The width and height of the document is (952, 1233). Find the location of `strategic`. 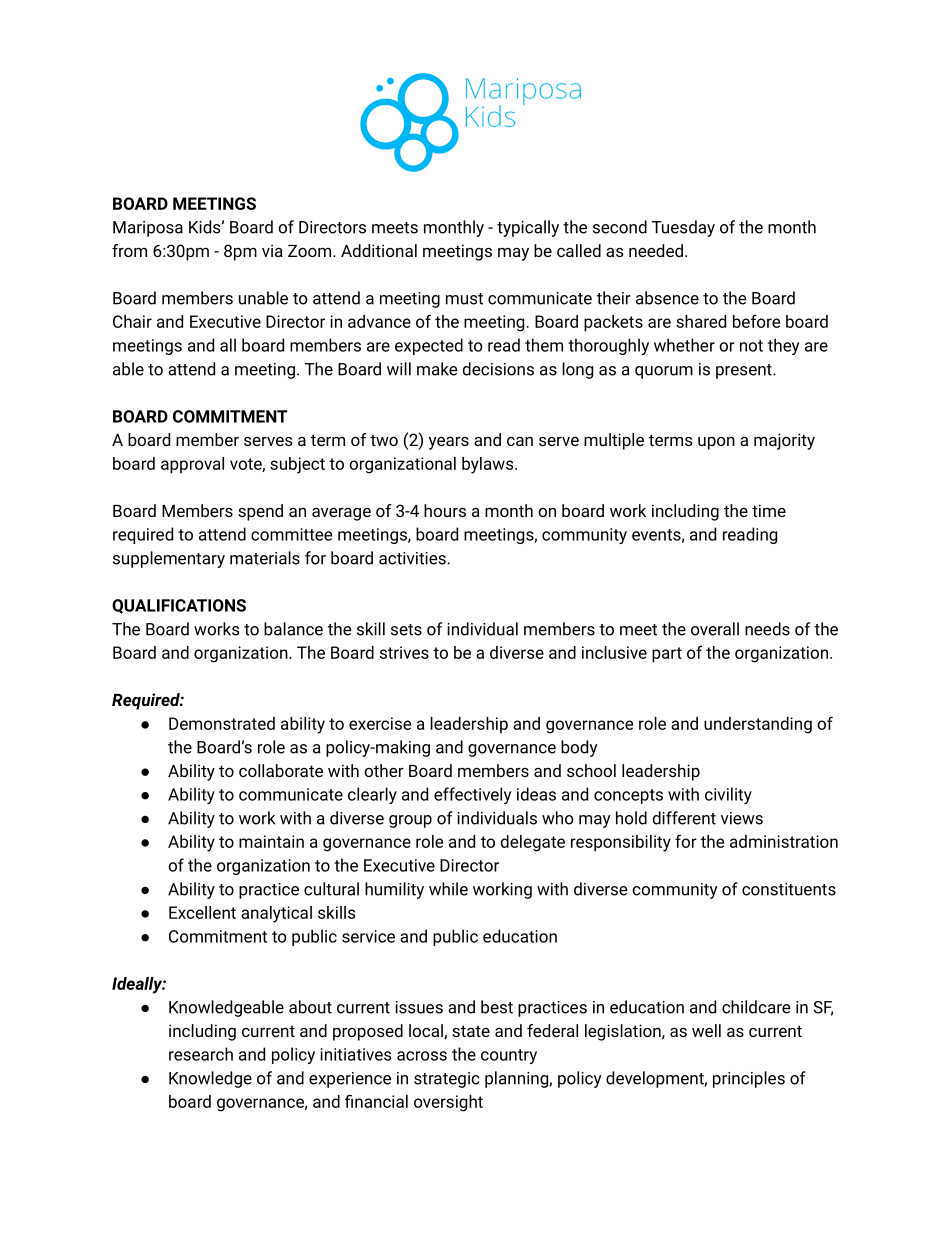

strategic is located at coordinates (447, 1080).
